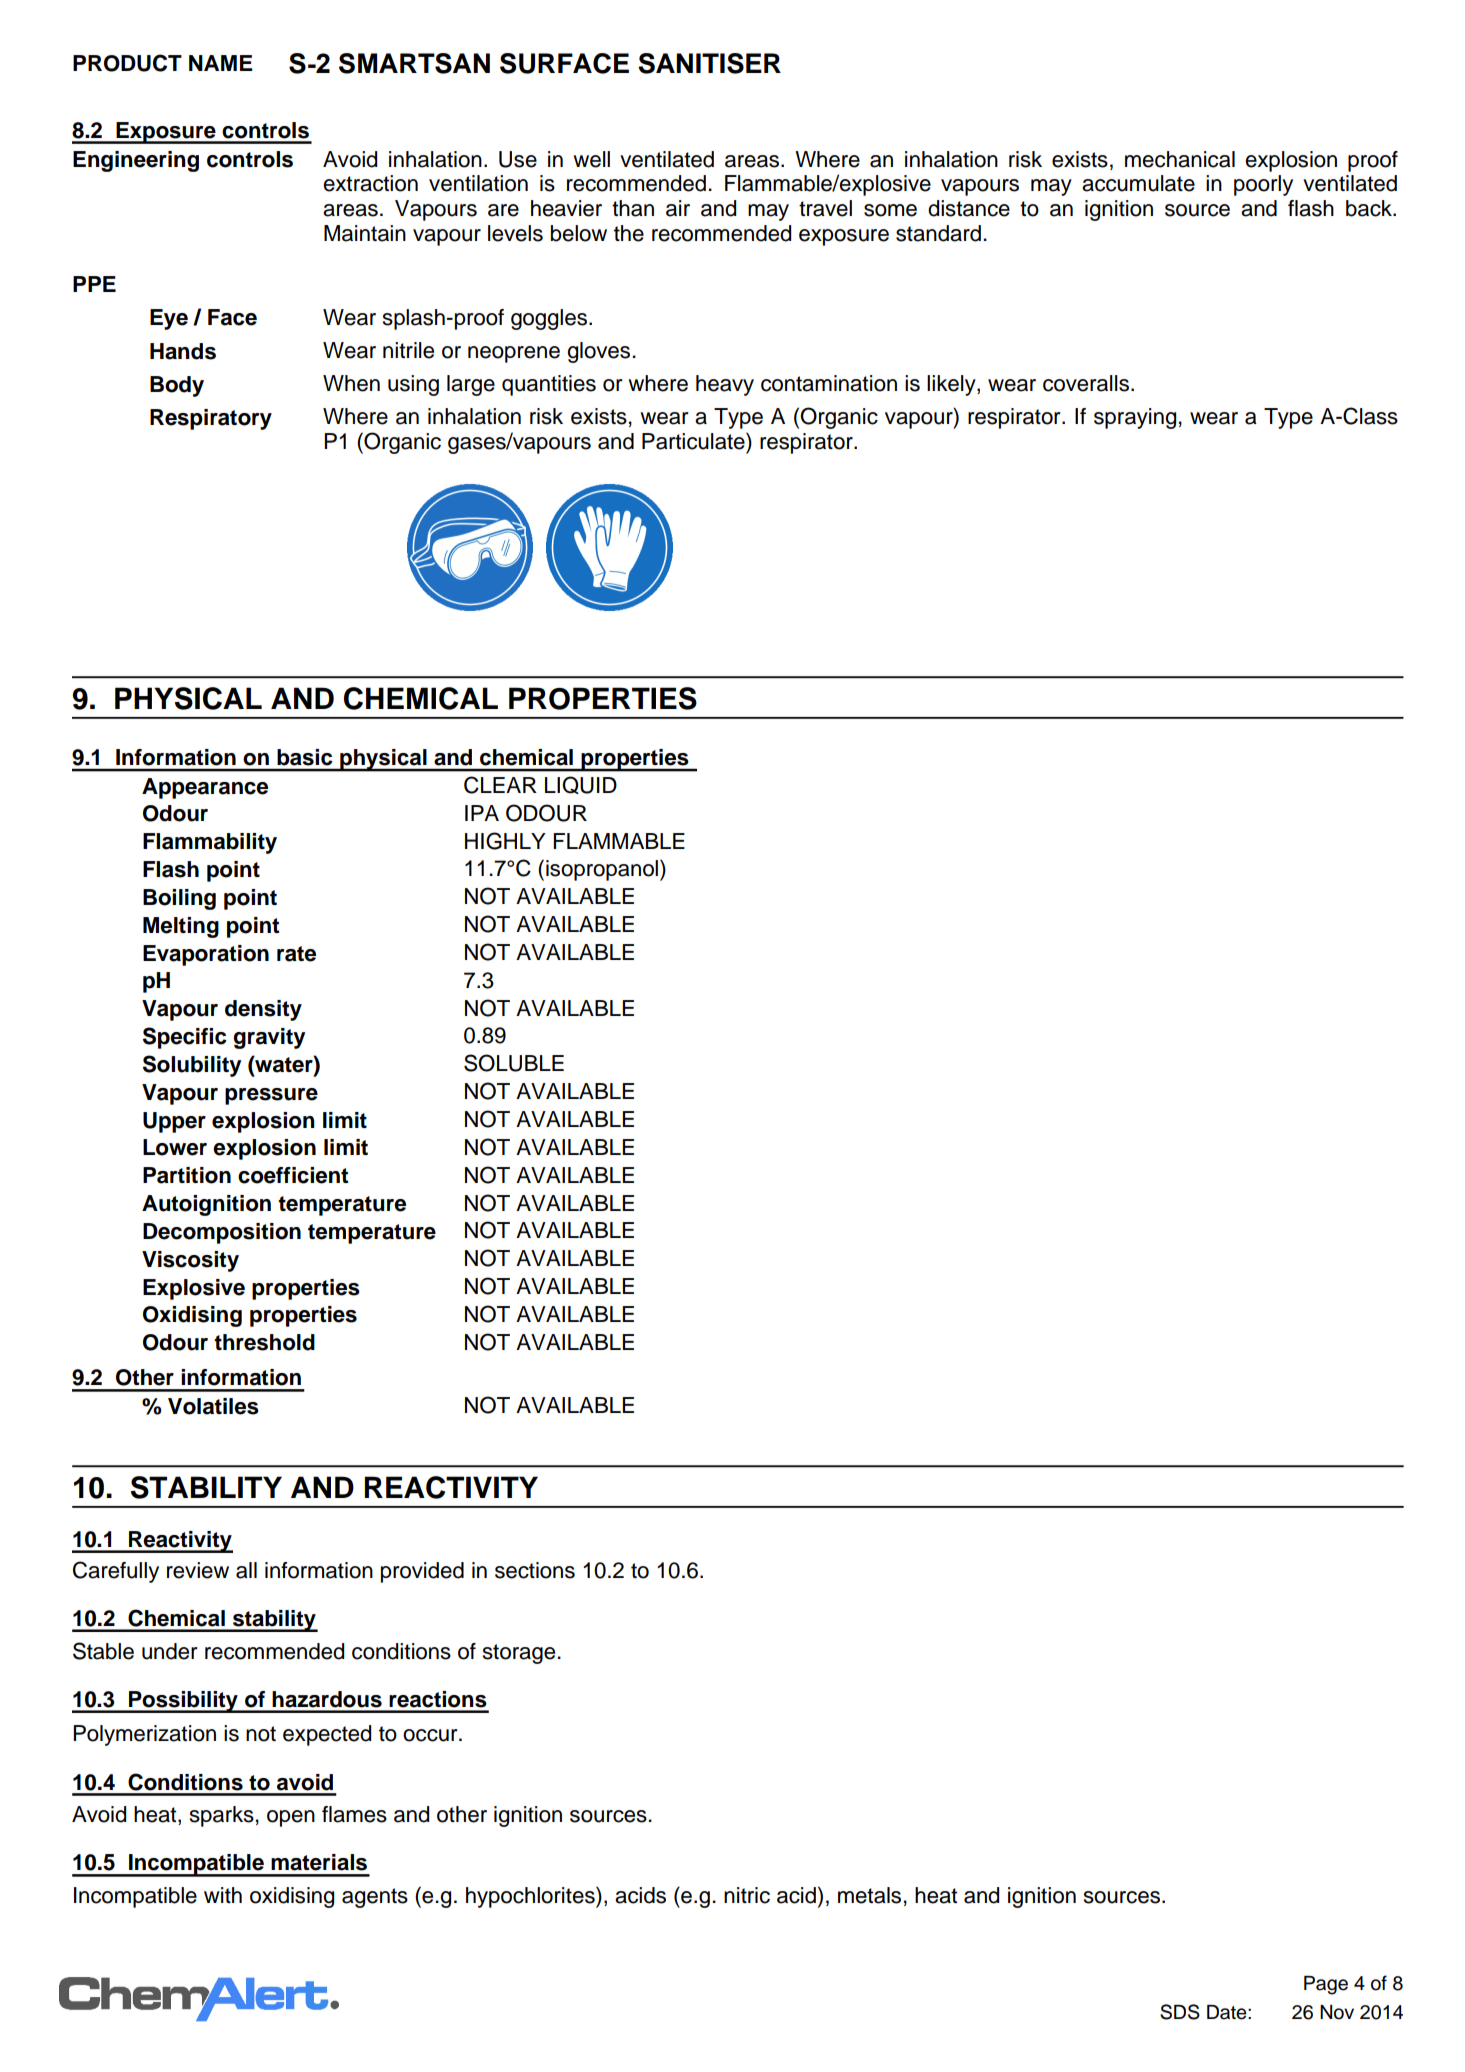 The height and width of the screenshot is (2072, 1465). I want to click on nitric, so click(747, 1895).
